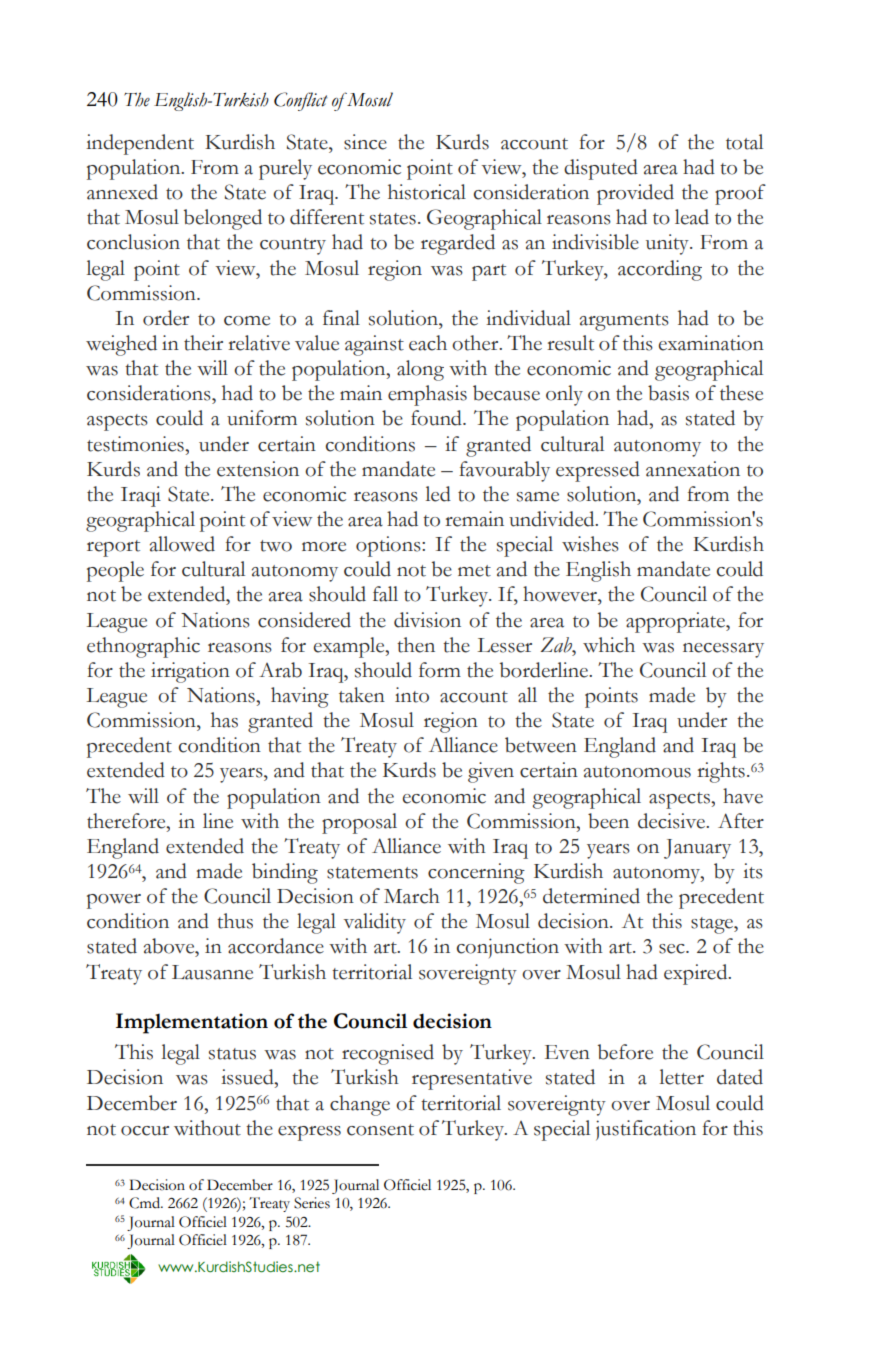 The width and height of the document is (896, 1347). I want to click on led, so click(438, 494).
